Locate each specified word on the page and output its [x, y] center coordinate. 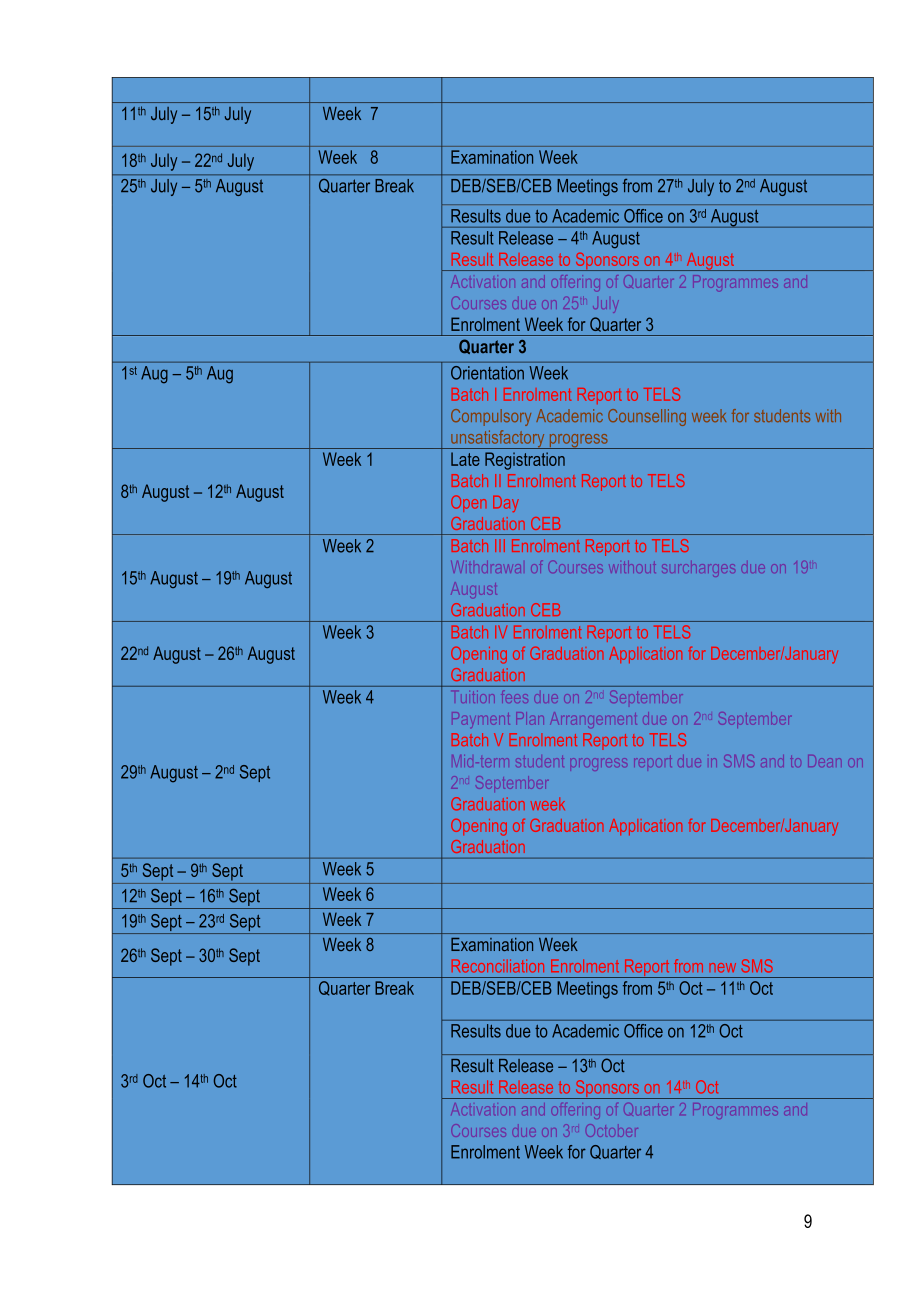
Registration [525, 461]
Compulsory [491, 417]
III [500, 545]
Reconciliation [498, 966]
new [722, 968]
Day [506, 504]
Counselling [647, 417]
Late [465, 459]
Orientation [487, 373]
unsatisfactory [498, 439]
